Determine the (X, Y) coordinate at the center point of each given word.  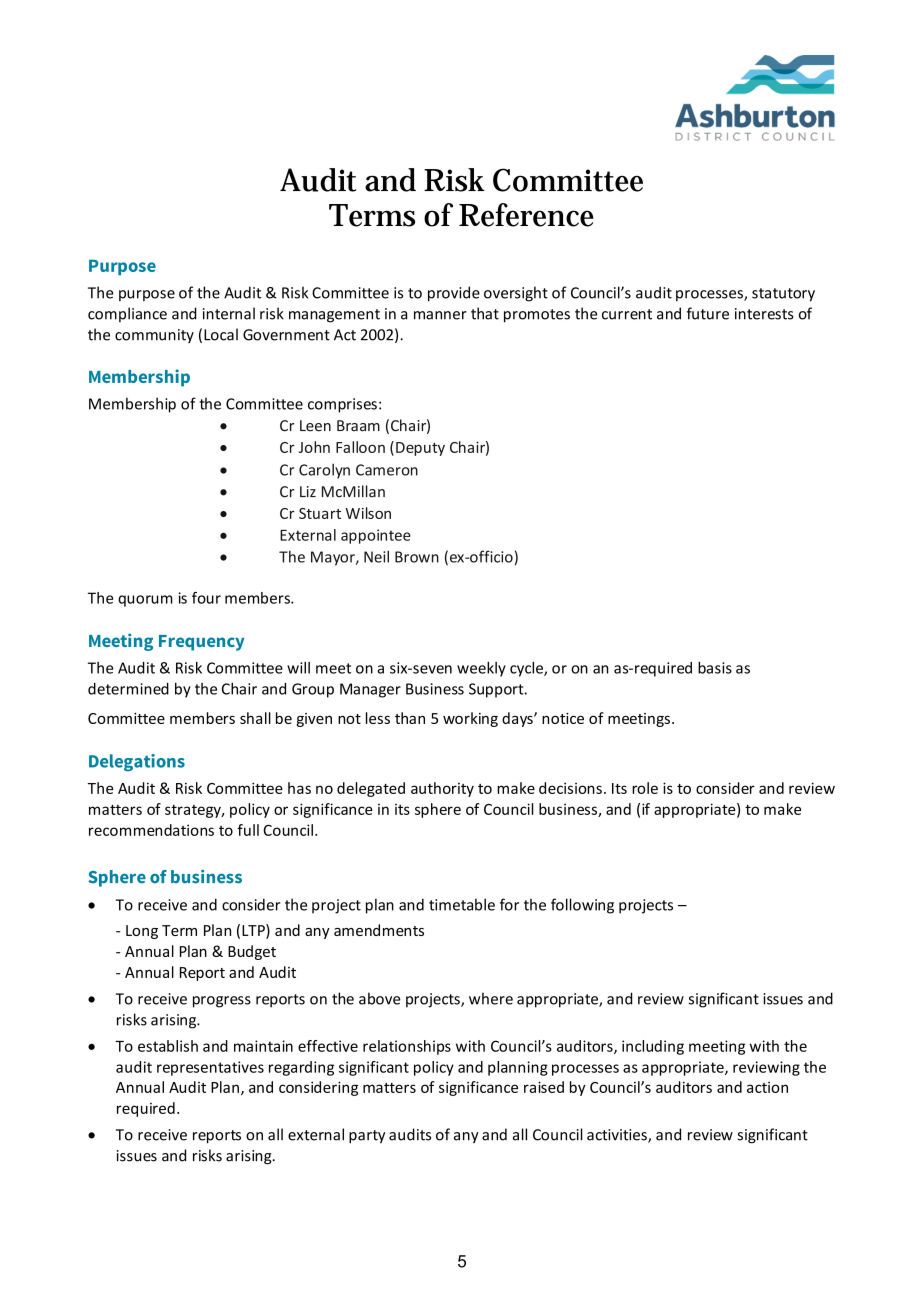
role (645, 788)
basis (715, 668)
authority (442, 789)
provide (454, 294)
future (708, 313)
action (767, 1087)
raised (544, 1087)
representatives (210, 1068)
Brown (417, 557)
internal (229, 313)
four (206, 598)
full (248, 830)
